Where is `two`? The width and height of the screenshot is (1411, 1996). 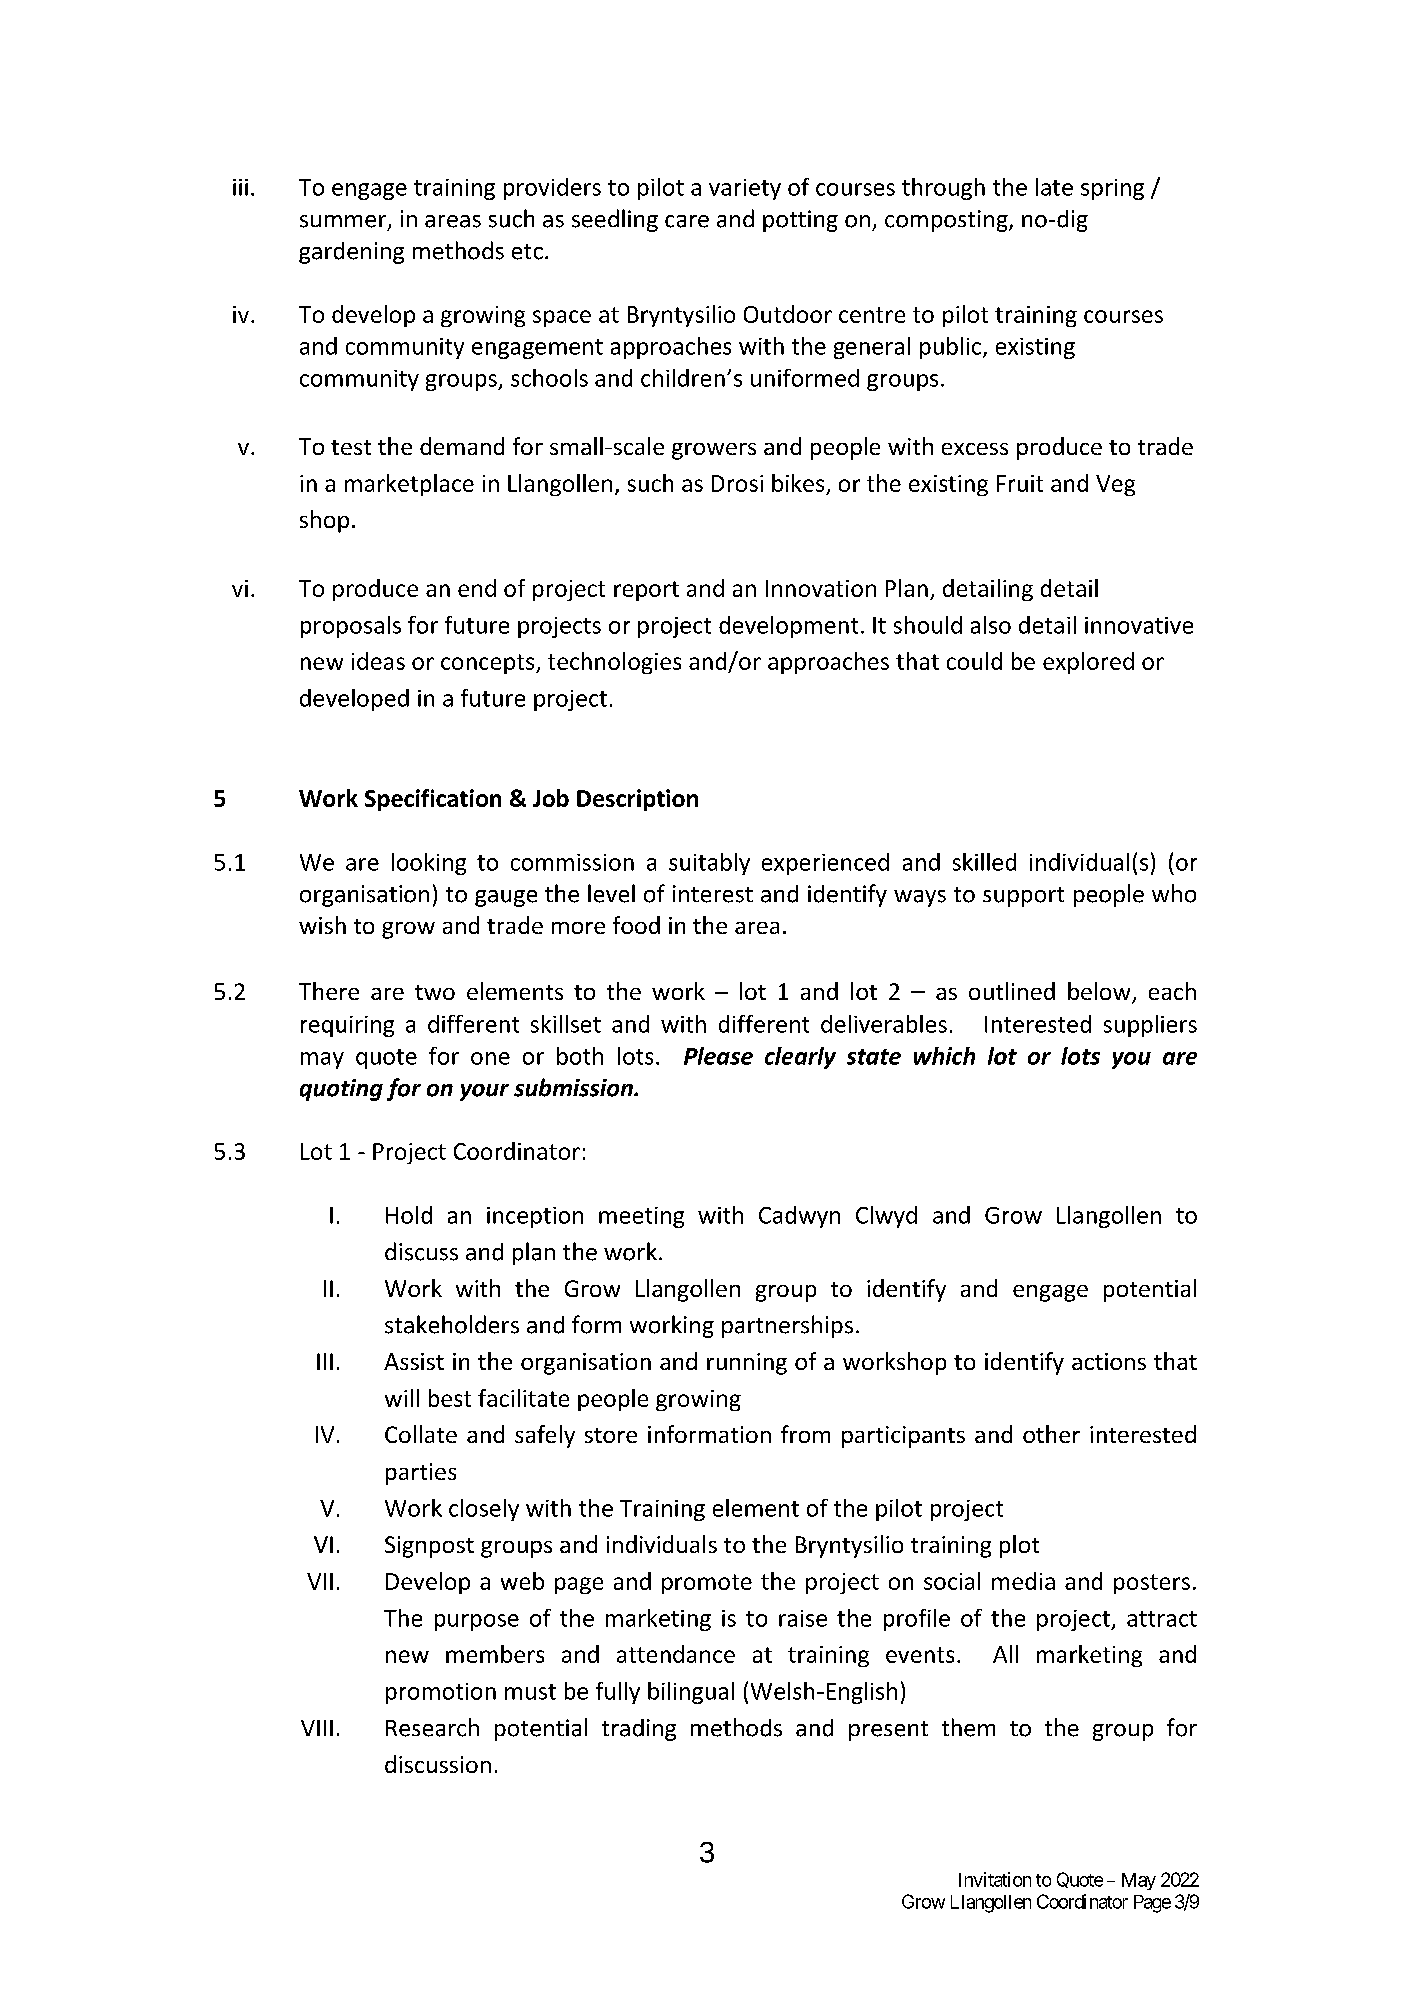
two is located at coordinates (435, 992).
